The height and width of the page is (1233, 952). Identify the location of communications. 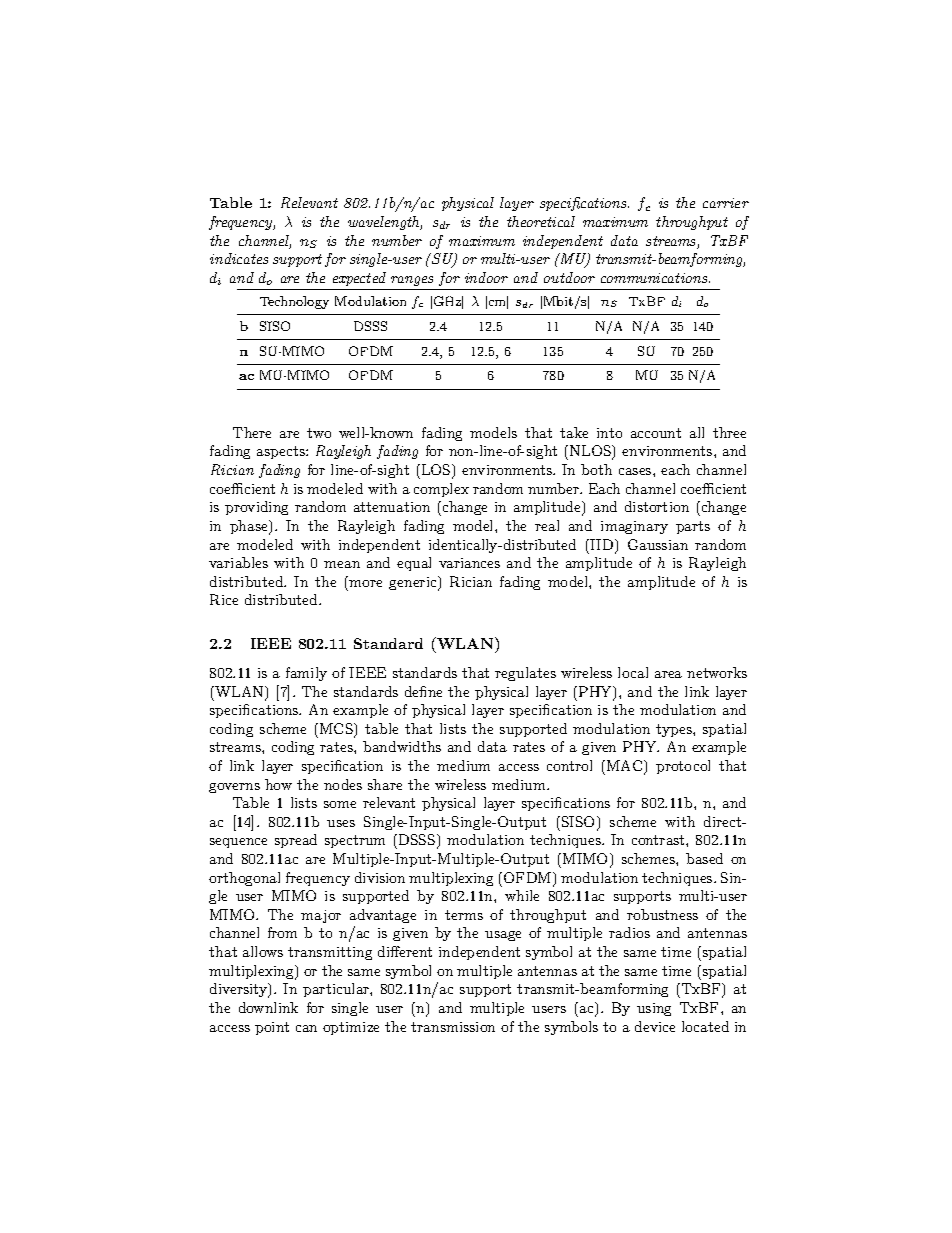
(655, 278).
